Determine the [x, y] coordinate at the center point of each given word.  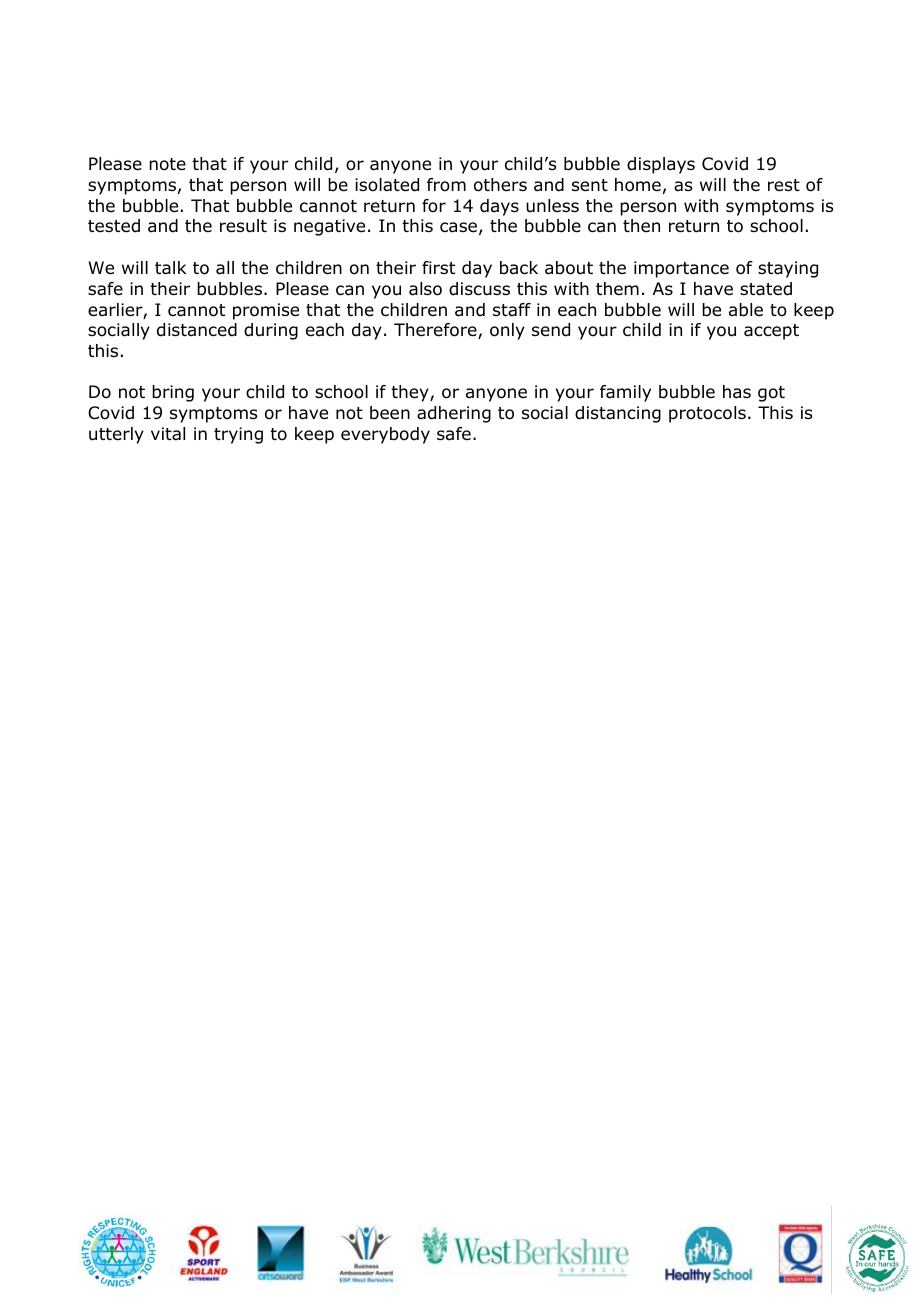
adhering [454, 414]
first [438, 267]
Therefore [436, 331]
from [446, 185]
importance [681, 269]
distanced [197, 330]
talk [170, 268]
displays [661, 165]
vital [168, 434]
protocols [707, 414]
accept [771, 332]
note [167, 164]
